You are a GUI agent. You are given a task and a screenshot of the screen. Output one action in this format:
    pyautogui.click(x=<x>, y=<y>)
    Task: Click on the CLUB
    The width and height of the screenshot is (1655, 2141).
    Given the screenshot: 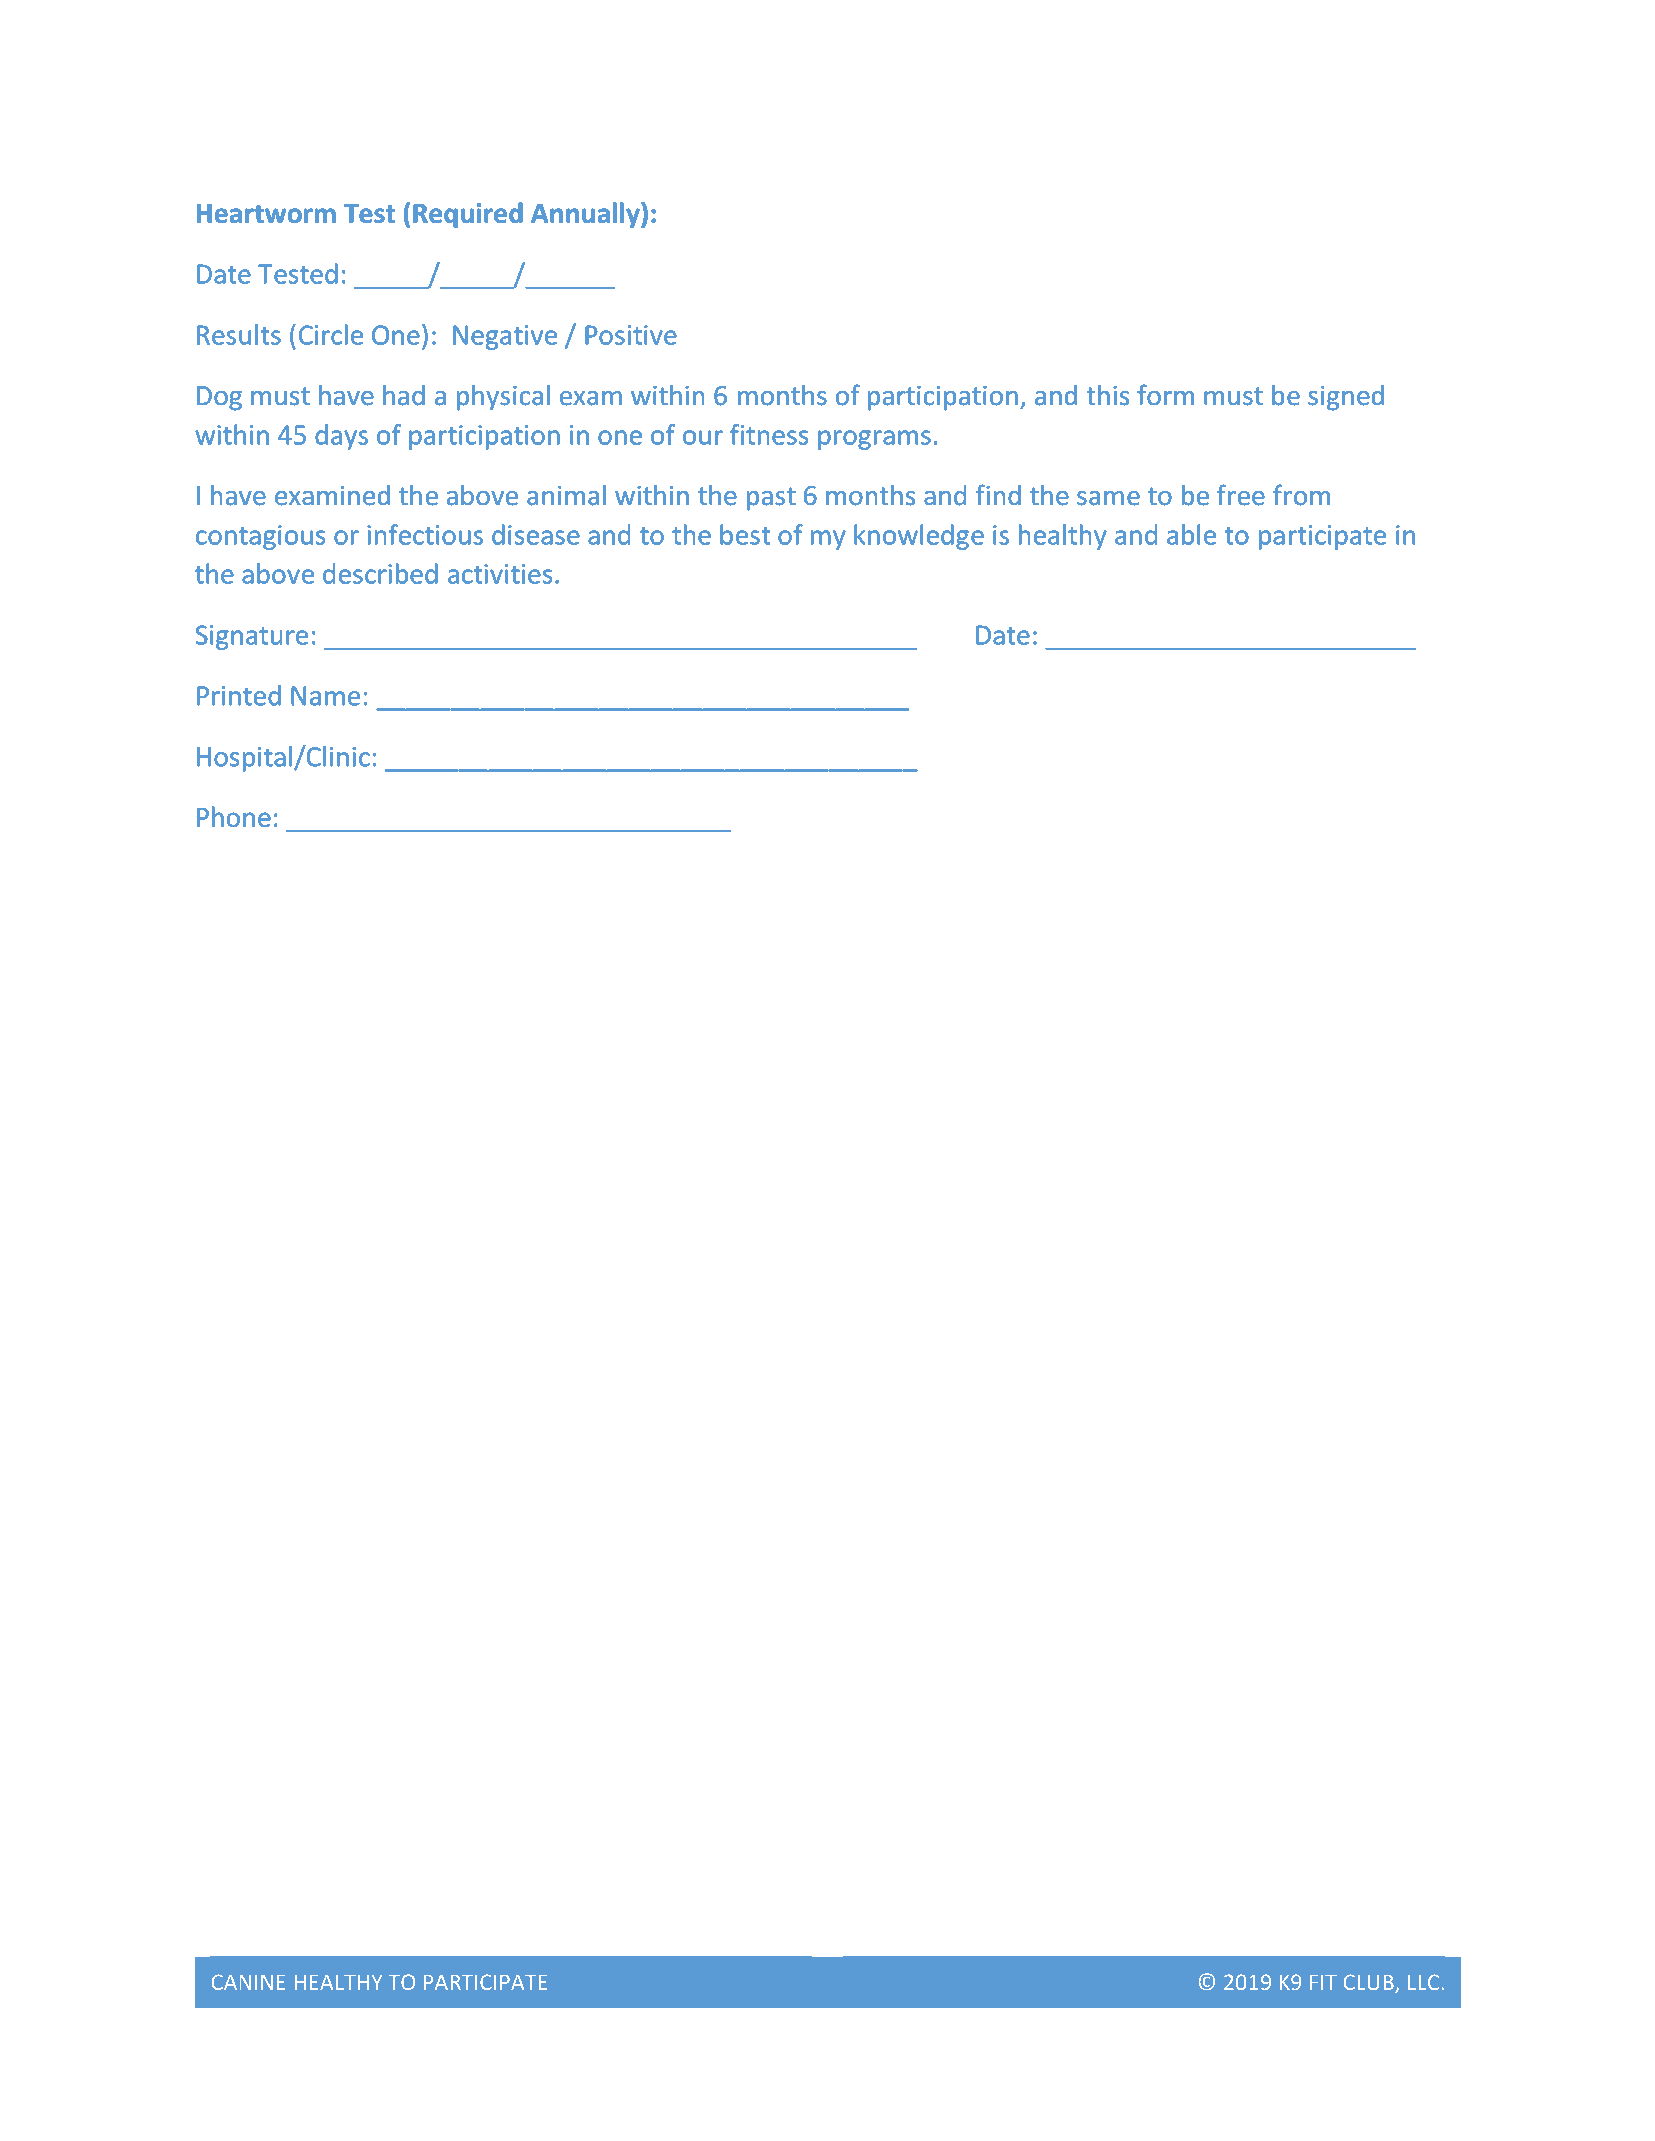 What is the action you would take?
    pyautogui.click(x=1370, y=1983)
